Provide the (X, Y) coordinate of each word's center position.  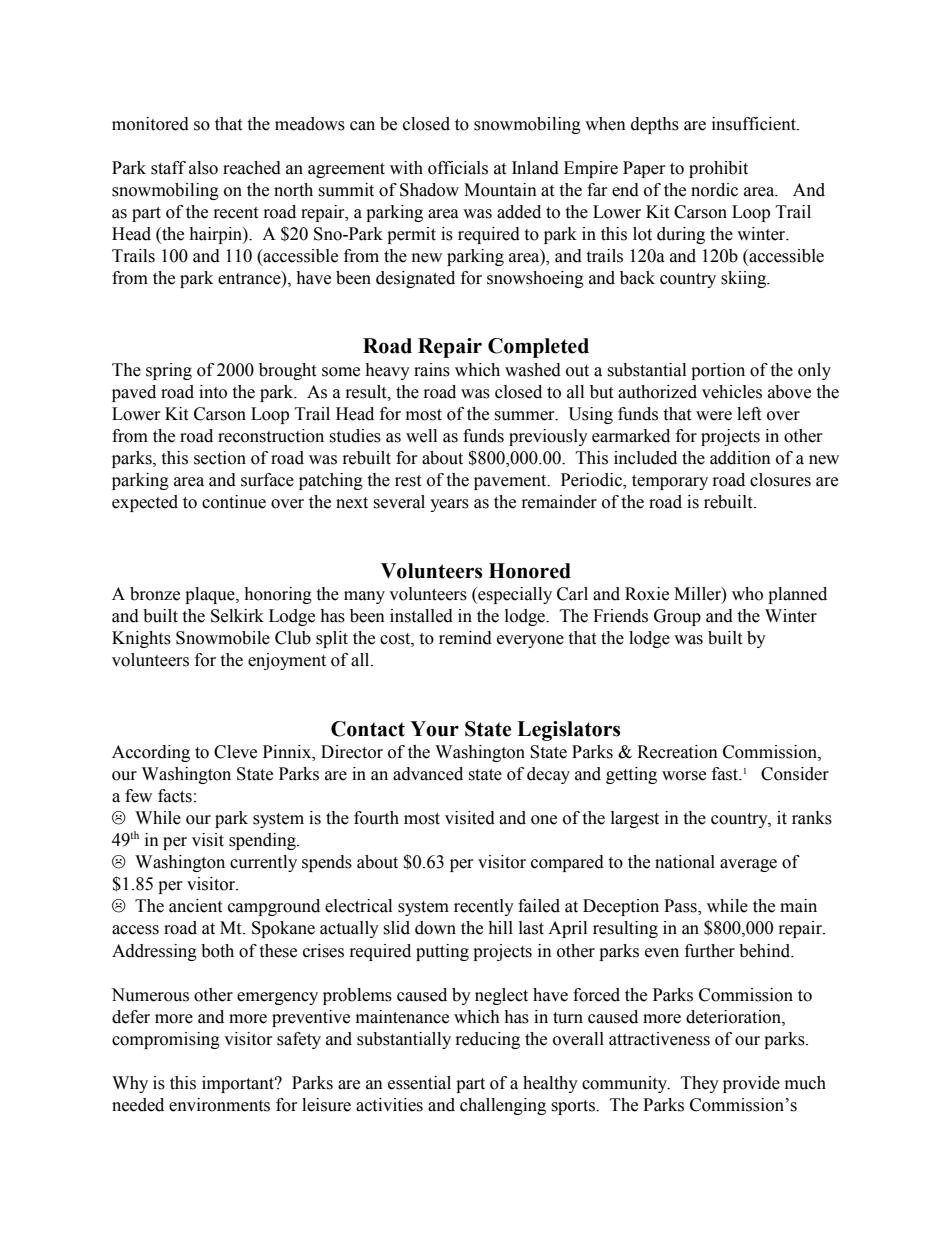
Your (434, 729)
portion (718, 371)
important (239, 1084)
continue (234, 502)
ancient (195, 906)
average (748, 865)
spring (169, 371)
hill (500, 927)
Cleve (235, 752)
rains (432, 370)
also (203, 168)
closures (780, 480)
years (449, 505)
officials (458, 168)
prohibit (718, 169)
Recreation (677, 752)
